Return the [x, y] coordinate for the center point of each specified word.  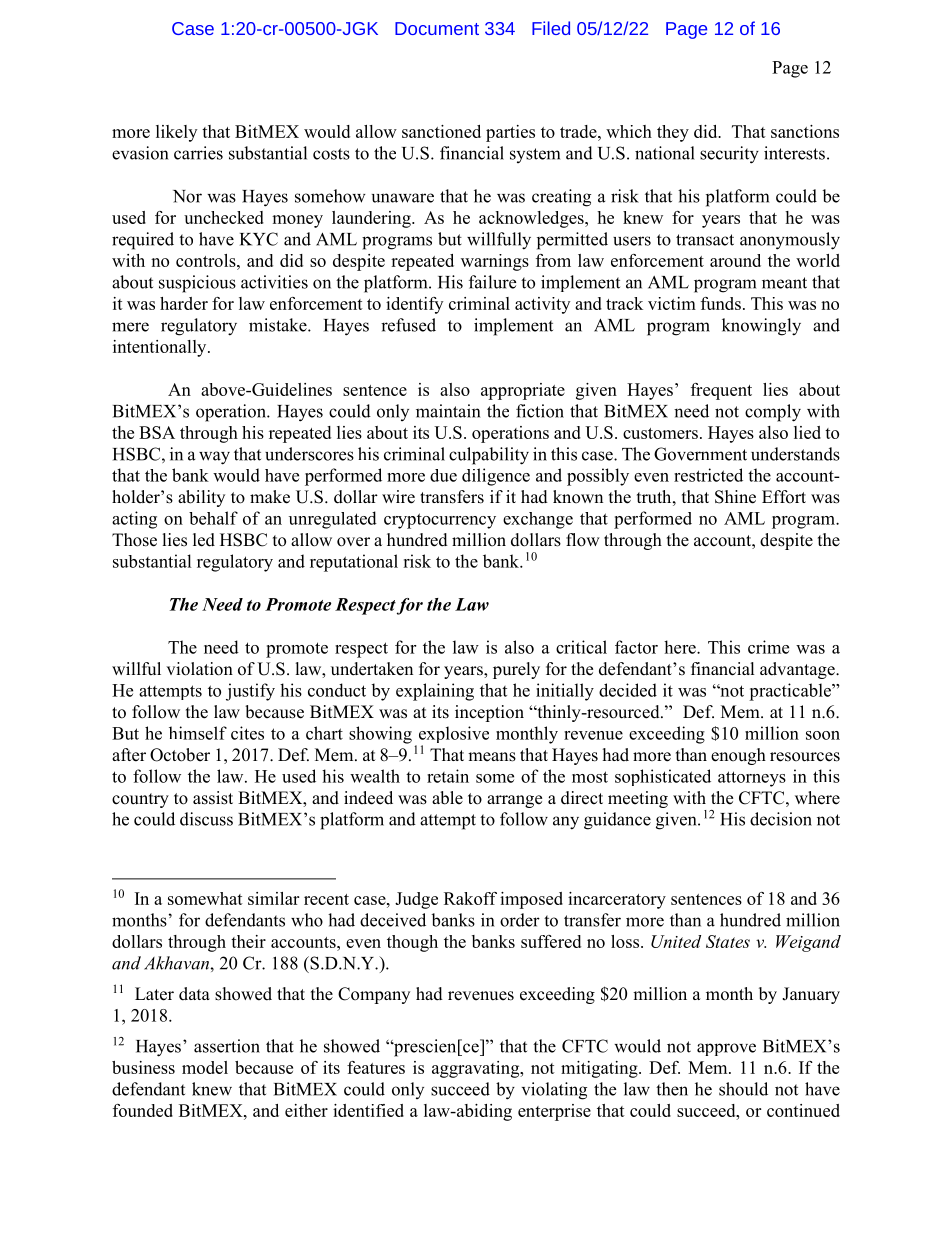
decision [781, 819]
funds [721, 303]
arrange [514, 801]
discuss [206, 819]
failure [492, 282]
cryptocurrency [440, 521]
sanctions [805, 131]
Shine [735, 497]
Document [437, 28]
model [205, 1067]
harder [184, 303]
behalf [213, 518]
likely [176, 133]
